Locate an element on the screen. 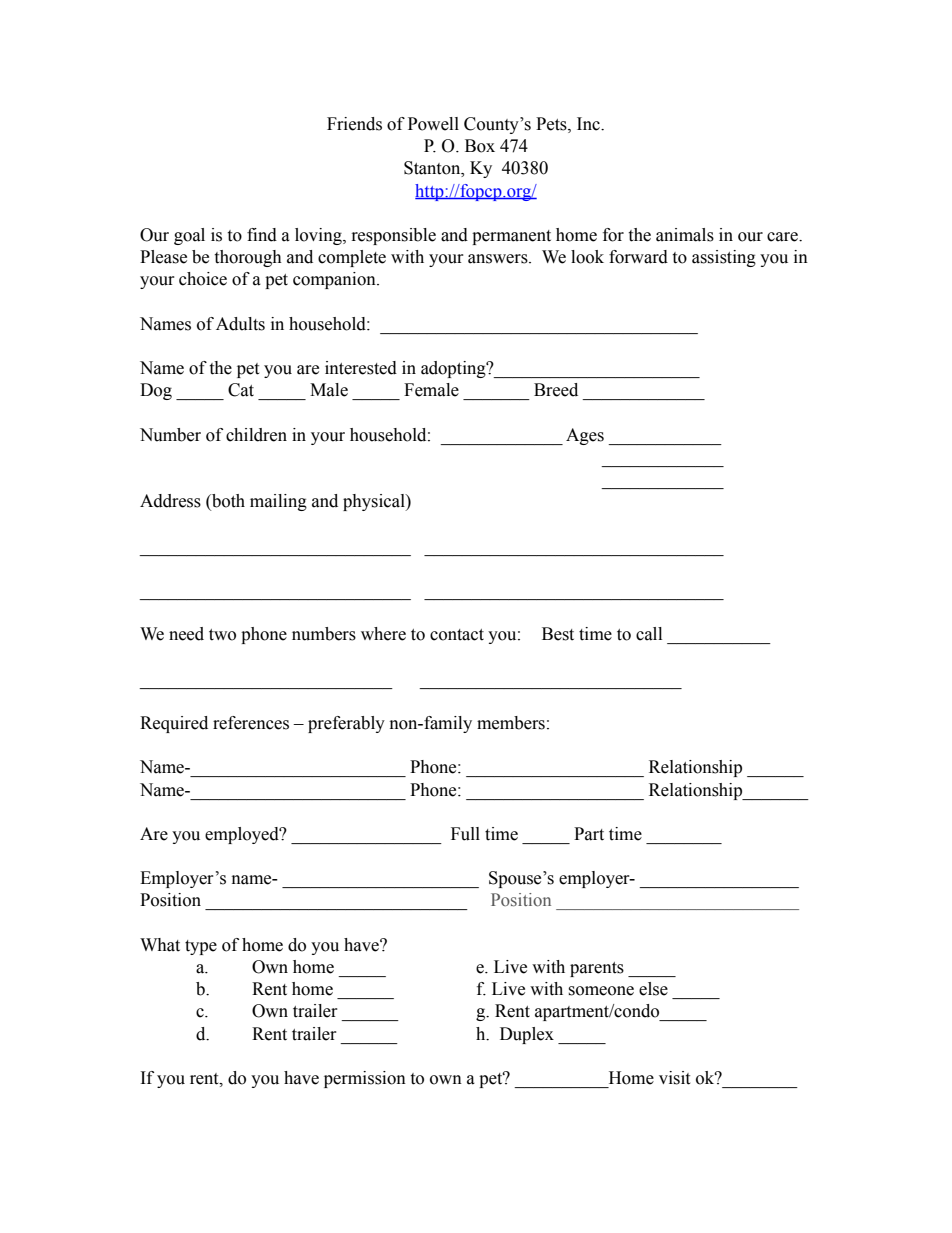  find is located at coordinates (262, 235).
